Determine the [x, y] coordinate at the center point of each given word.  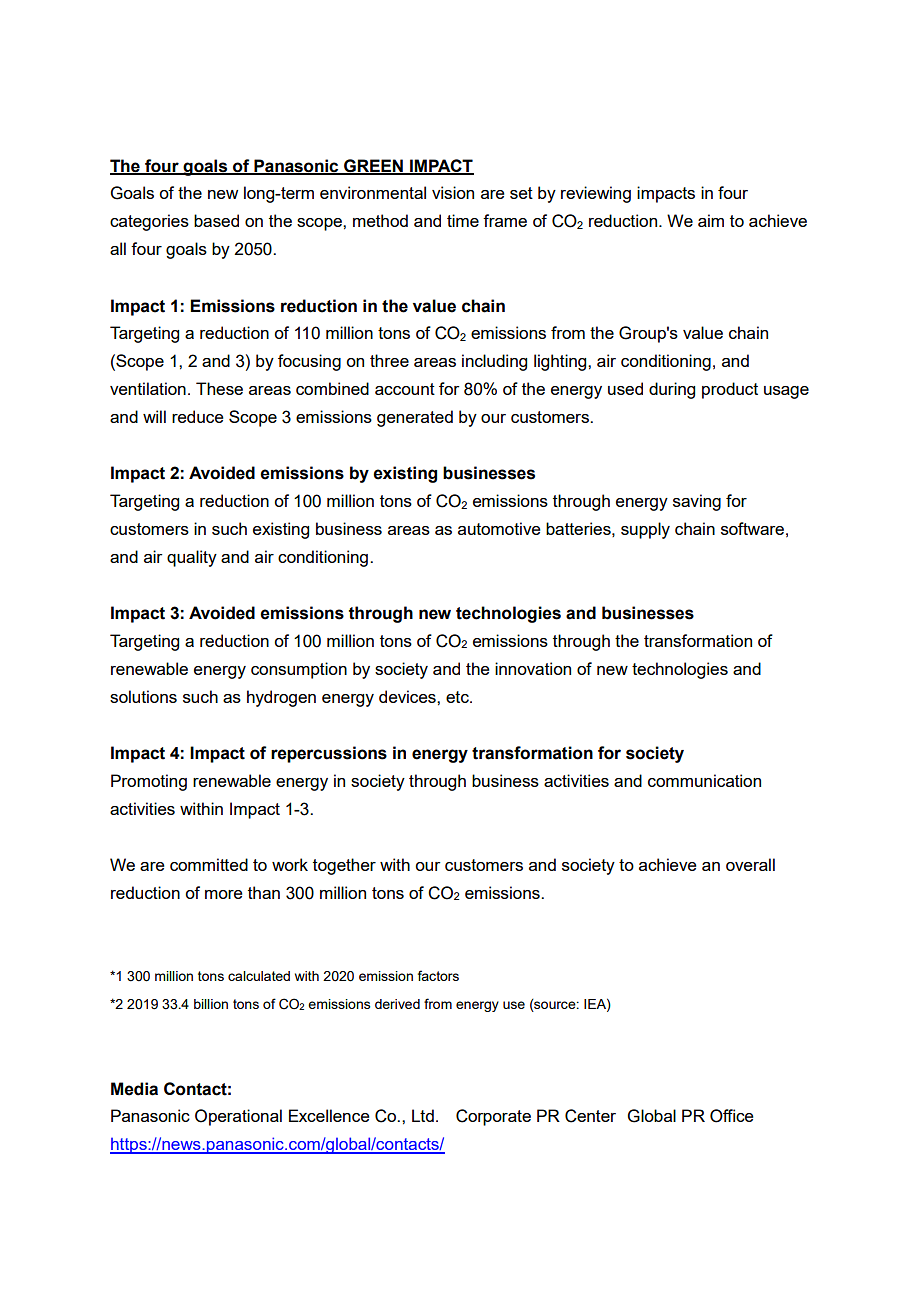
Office [732, 1116]
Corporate [493, 1117]
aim [711, 220]
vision [453, 192]
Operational [238, 1117]
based [216, 220]
